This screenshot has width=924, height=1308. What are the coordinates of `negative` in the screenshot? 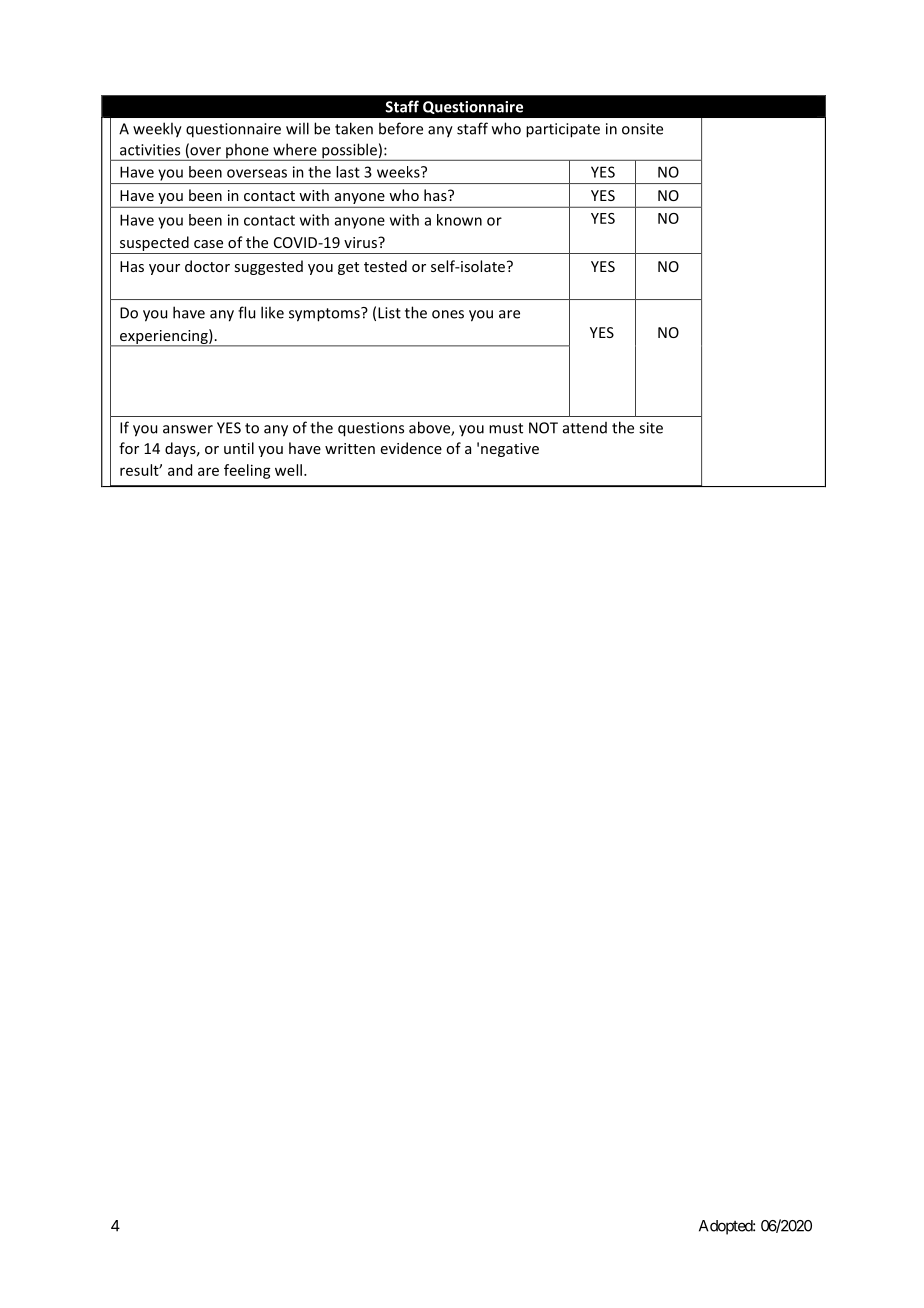 It's located at (510, 450).
